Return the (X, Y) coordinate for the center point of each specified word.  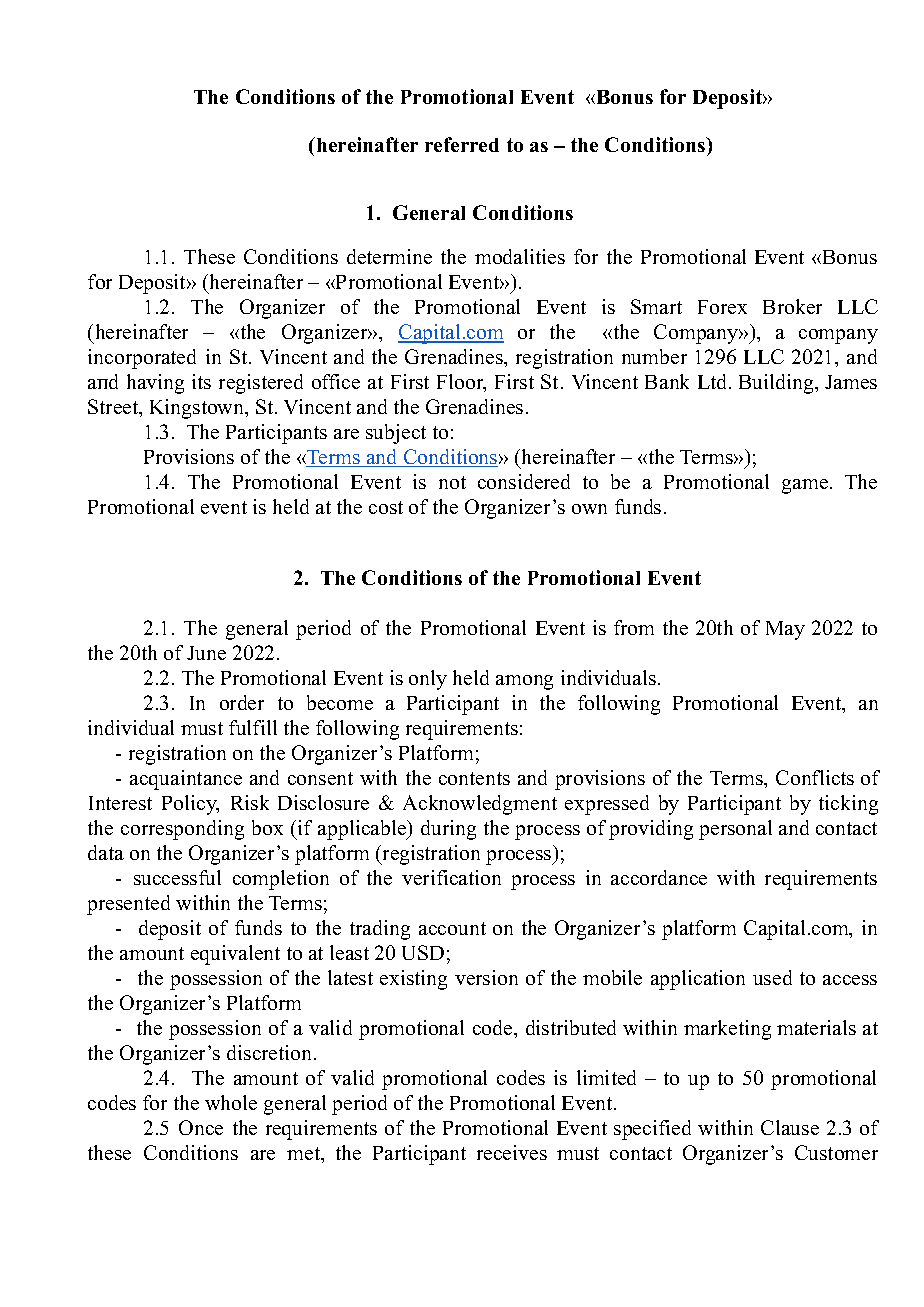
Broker (792, 306)
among (524, 682)
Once (201, 1127)
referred (462, 144)
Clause (790, 1127)
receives (512, 1152)
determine (389, 256)
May (785, 630)
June (206, 653)
